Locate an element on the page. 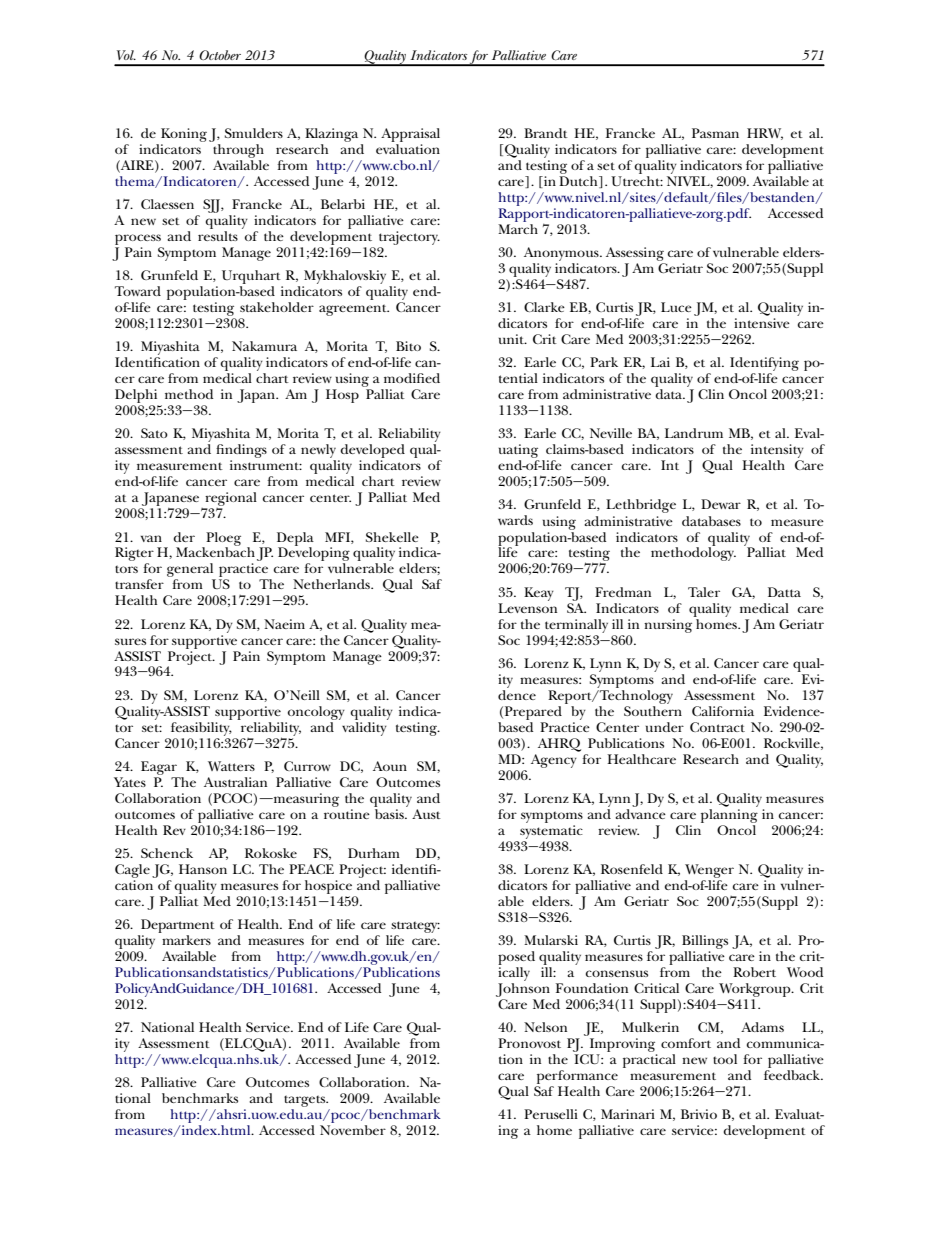  performance is located at coordinates (577, 1077).
